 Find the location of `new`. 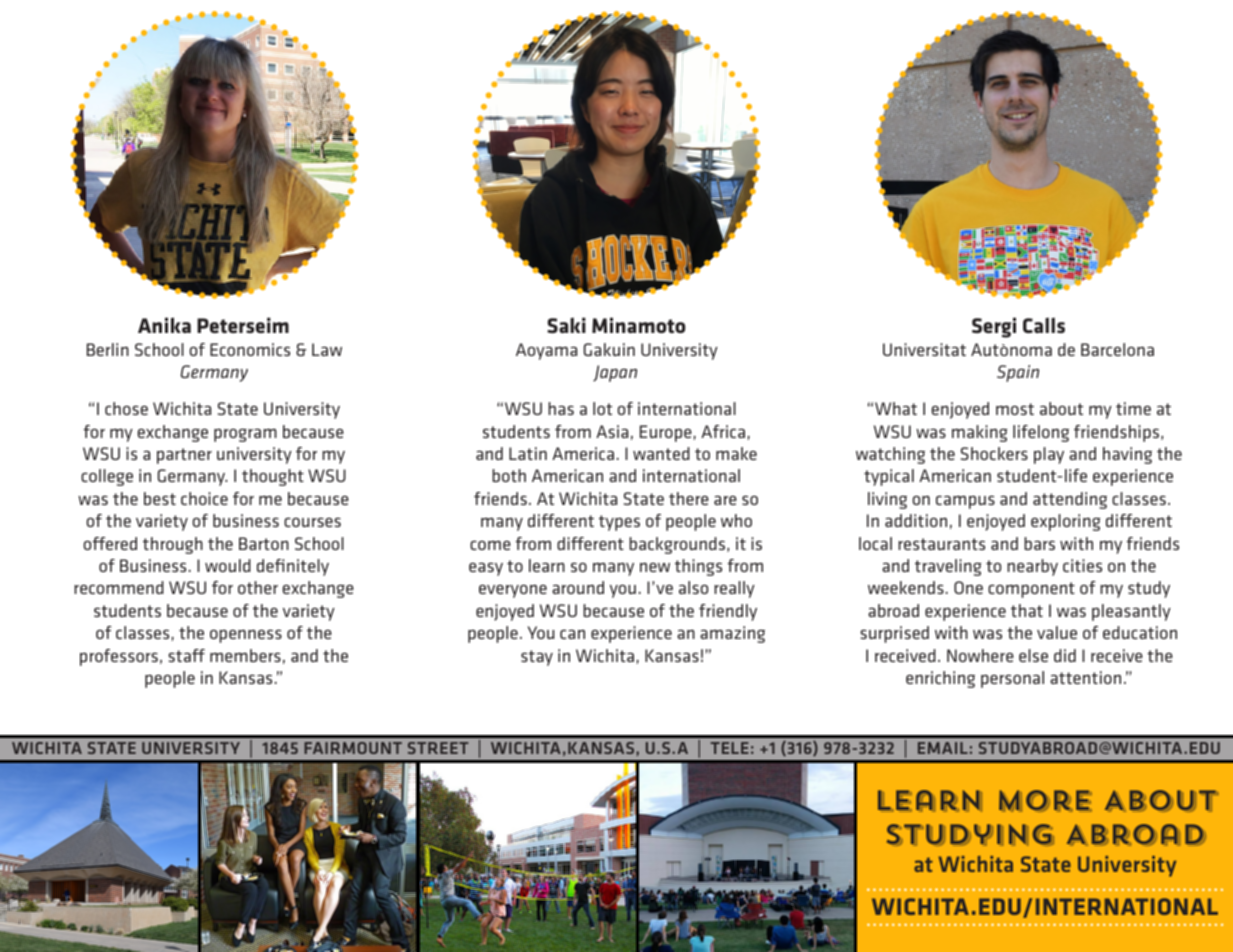

new is located at coordinates (655, 567).
